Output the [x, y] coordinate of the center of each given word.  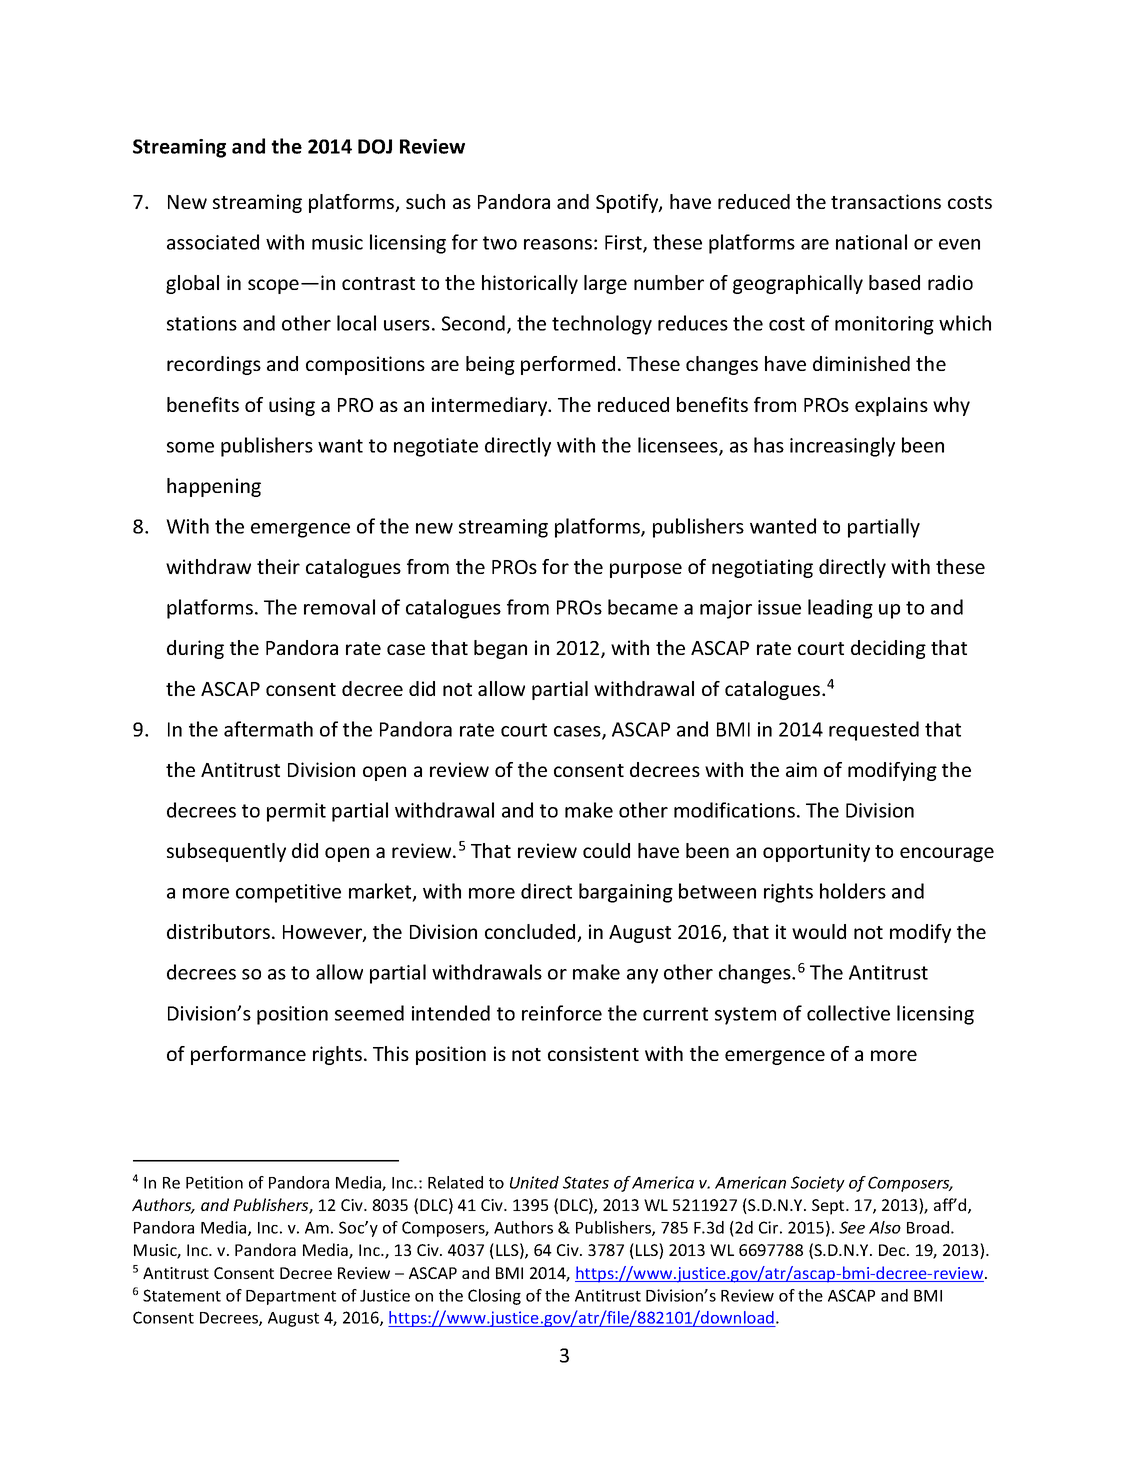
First [624, 244]
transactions [886, 201]
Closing [494, 1297]
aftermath [268, 729]
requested [874, 731]
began [500, 649]
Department [291, 1297]
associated [213, 242]
